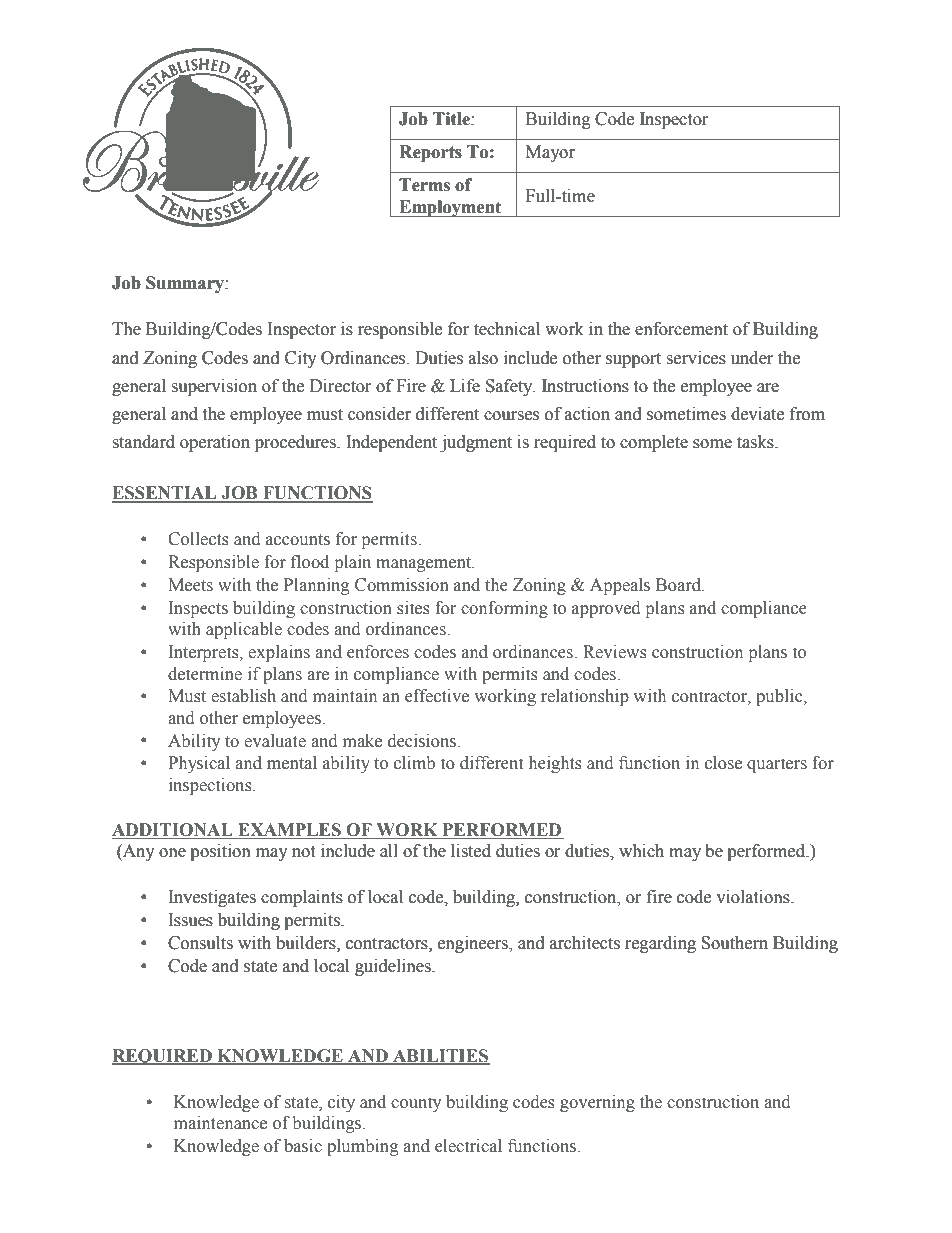  Describe the element at coordinates (550, 153) in the image. I see `Mayor` at that location.
